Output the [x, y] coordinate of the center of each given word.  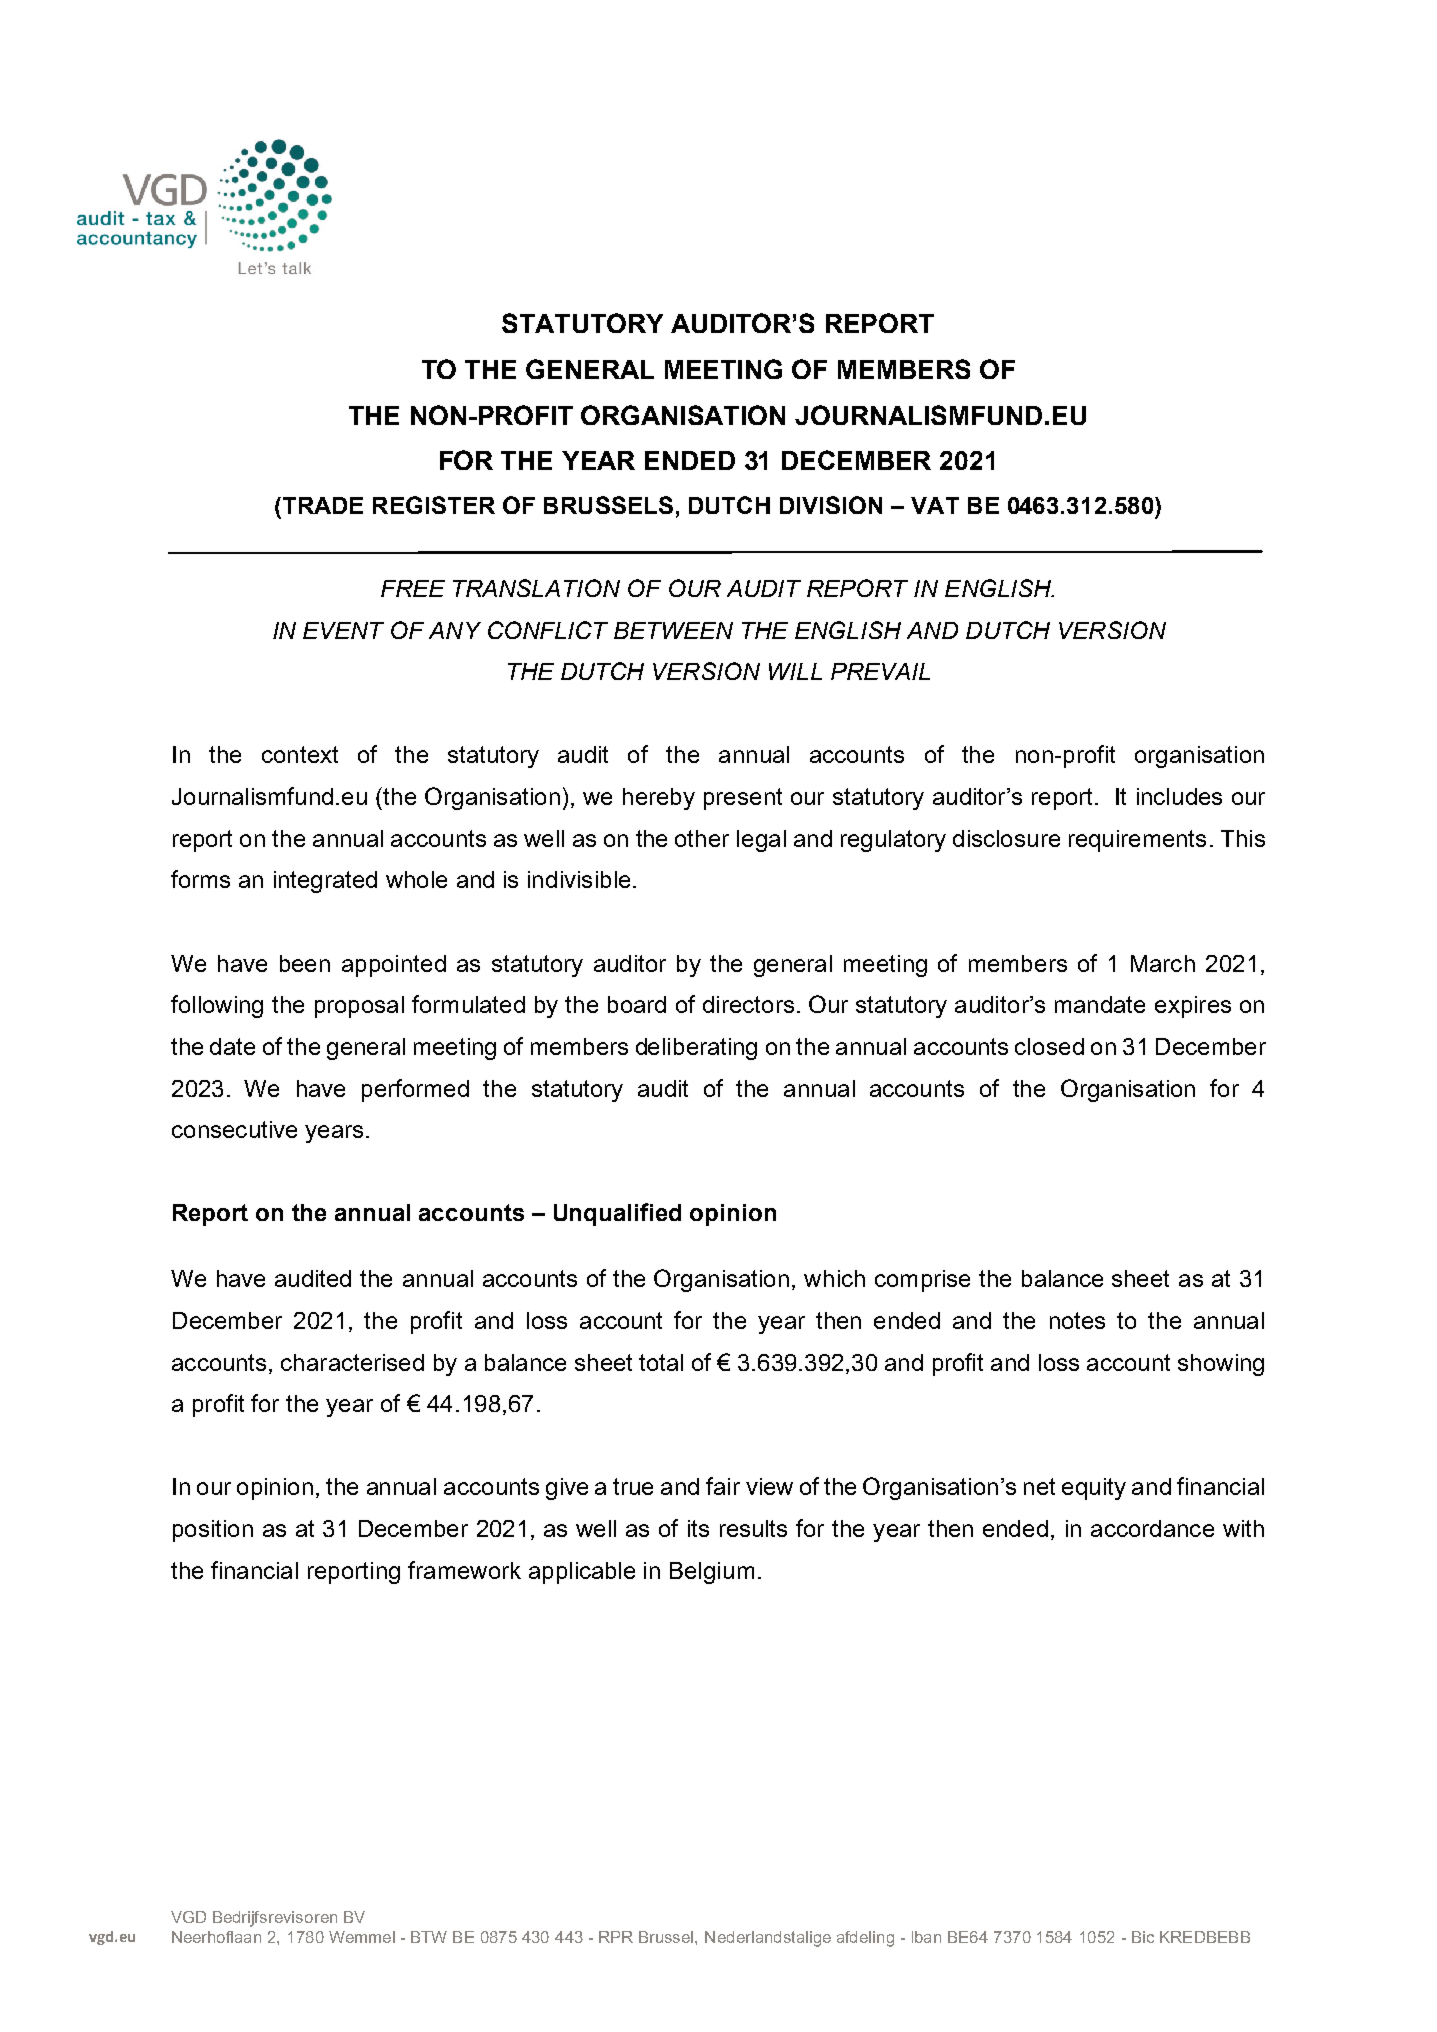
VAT [935, 505]
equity [1094, 1489]
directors [748, 1004]
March [1163, 963]
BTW [429, 1937]
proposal [359, 1007]
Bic [1143, 1937]
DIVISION [831, 505]
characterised [352, 1362]
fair [723, 1486]
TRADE [321, 505]
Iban [926, 1937]
